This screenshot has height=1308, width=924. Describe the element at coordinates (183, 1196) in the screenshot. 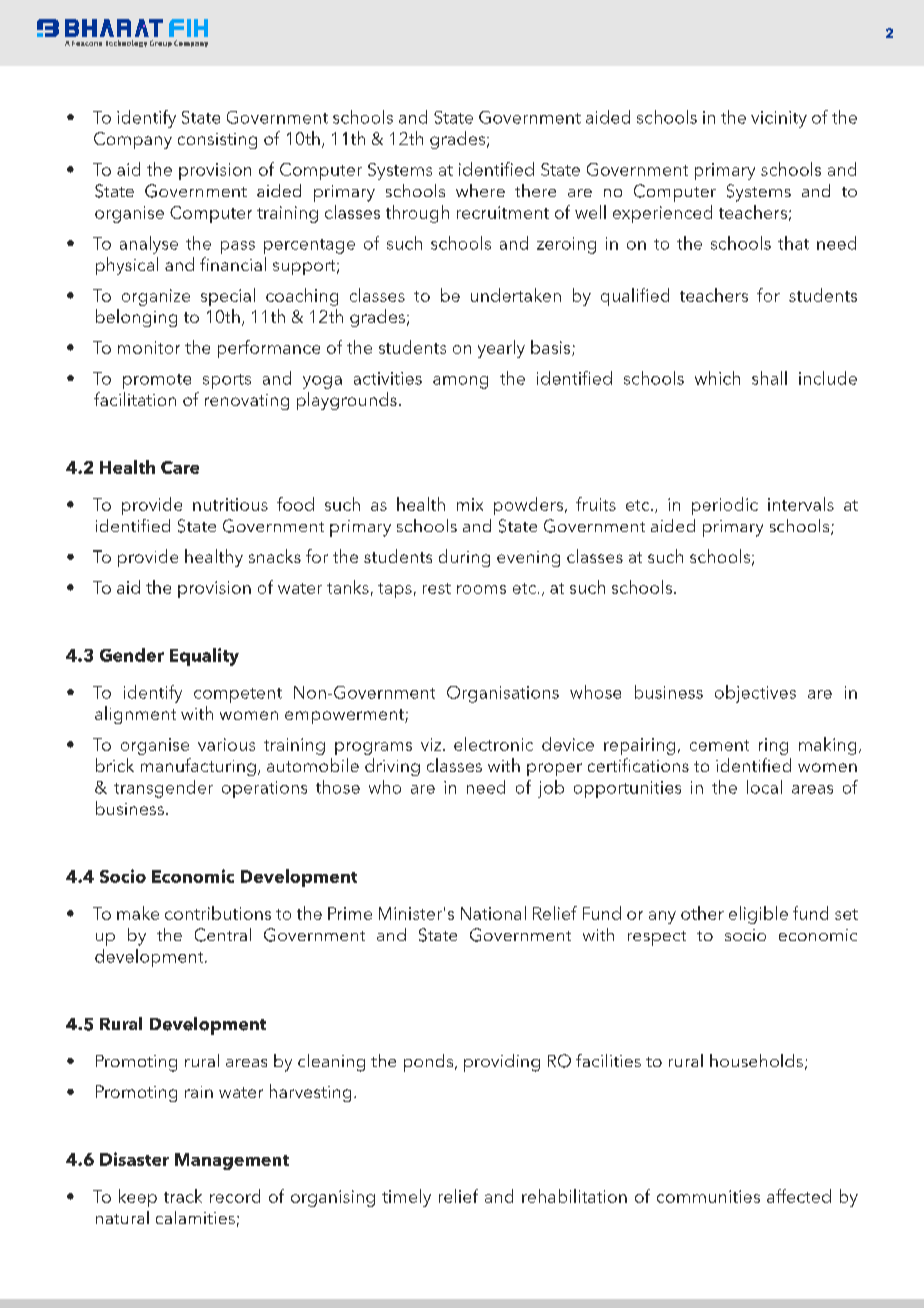

I see `track` at that location.
